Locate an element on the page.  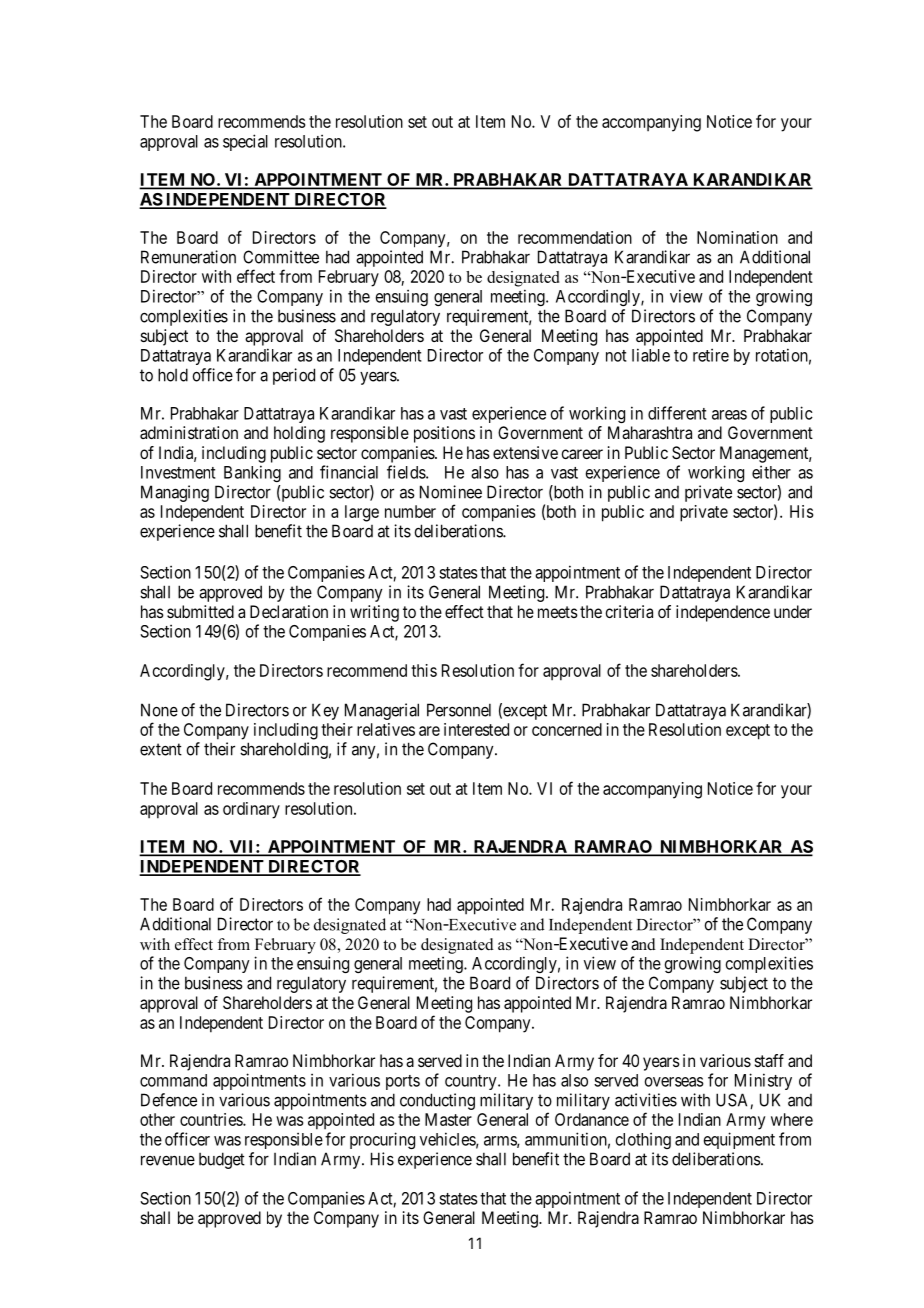
either is located at coordinates (771, 472).
